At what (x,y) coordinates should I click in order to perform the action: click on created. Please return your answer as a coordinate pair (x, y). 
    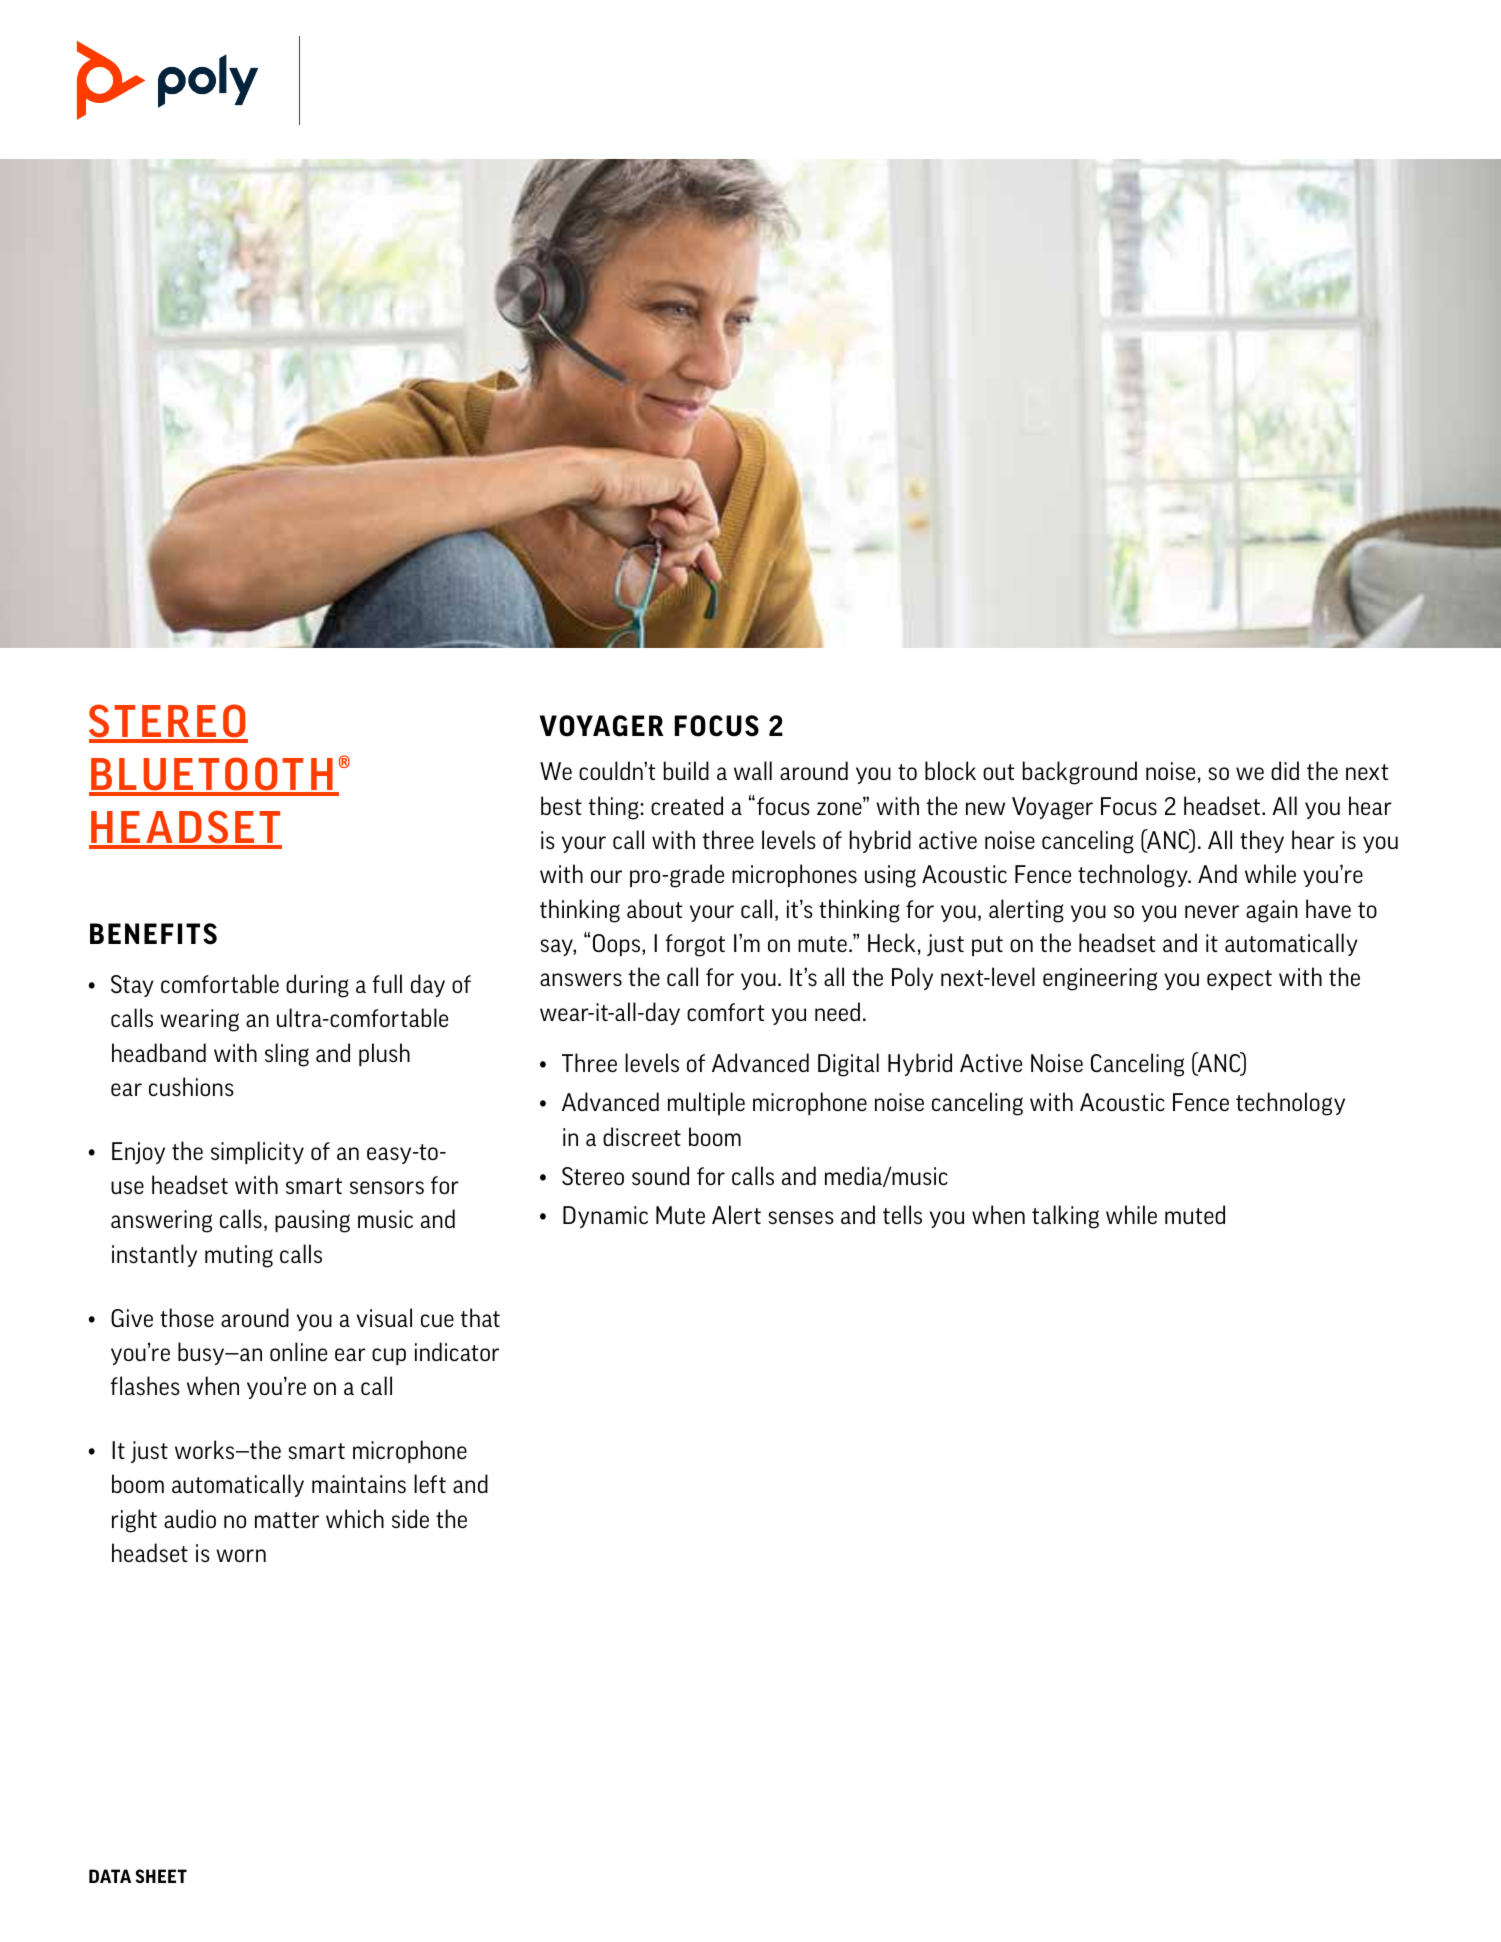
    Looking at the image, I should click on (687, 805).
